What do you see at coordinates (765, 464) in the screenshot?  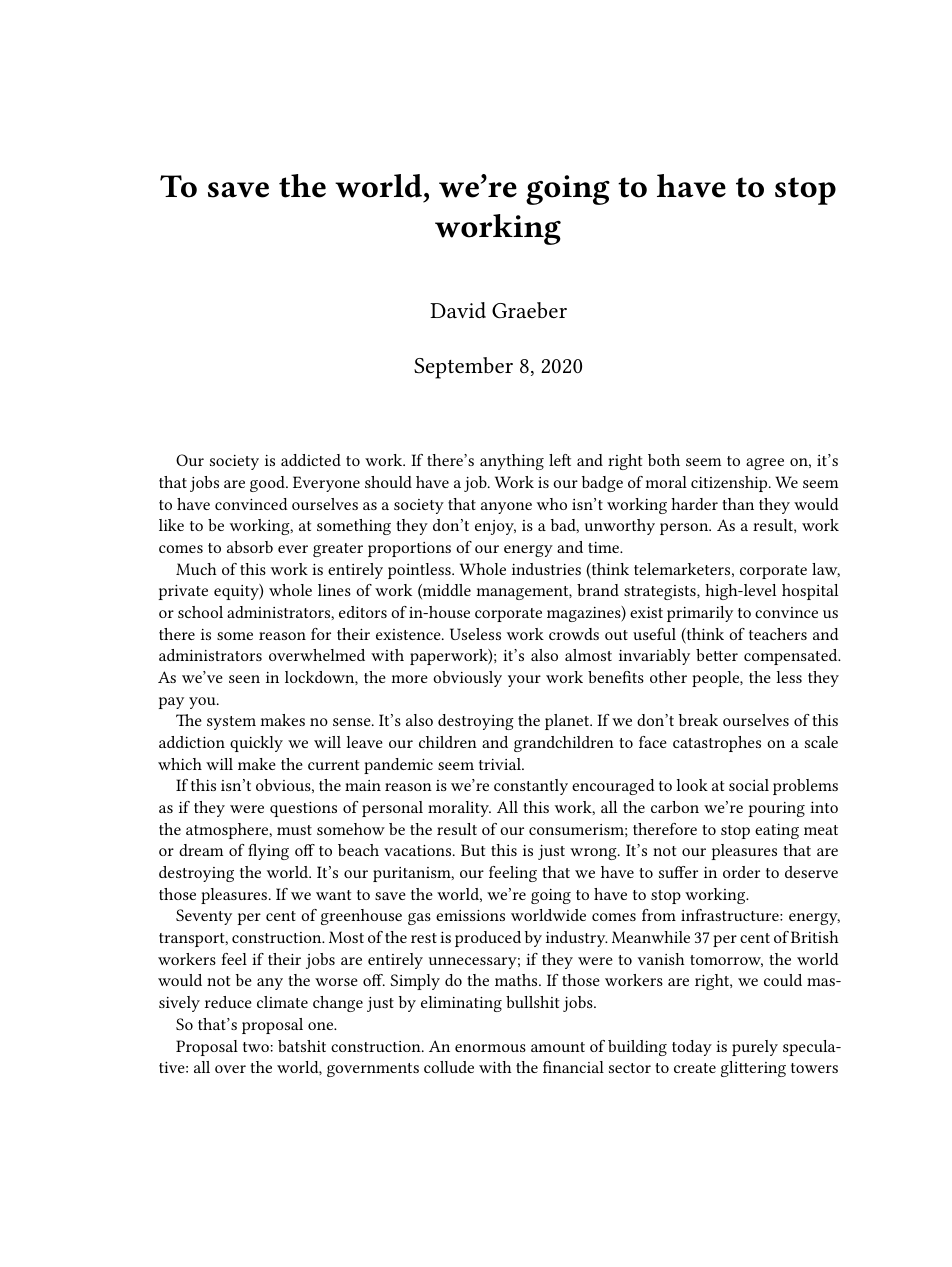 I see `agree` at bounding box center [765, 464].
